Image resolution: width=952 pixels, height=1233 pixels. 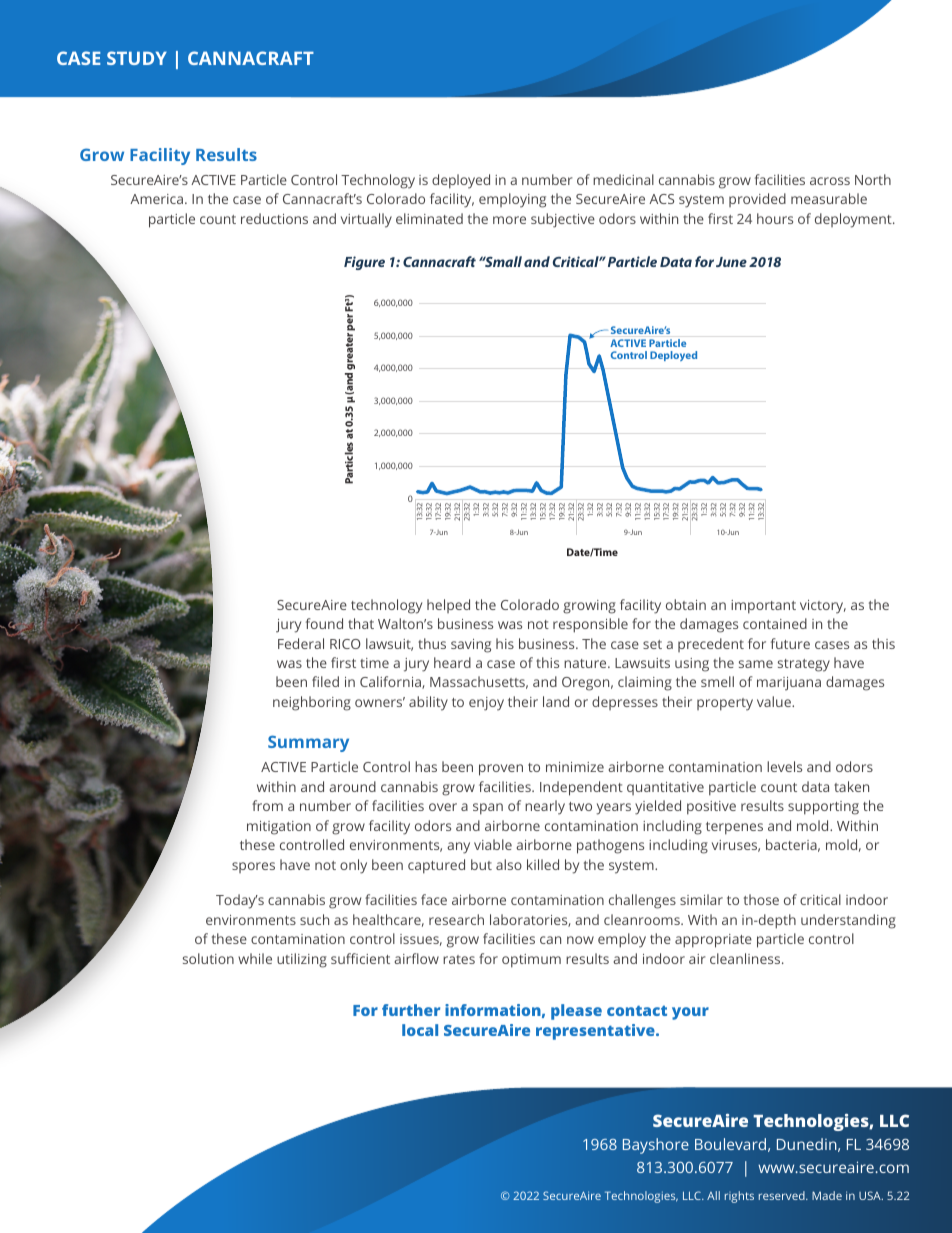 What do you see at coordinates (783, 1195) in the screenshot?
I see `reserved` at bounding box center [783, 1195].
